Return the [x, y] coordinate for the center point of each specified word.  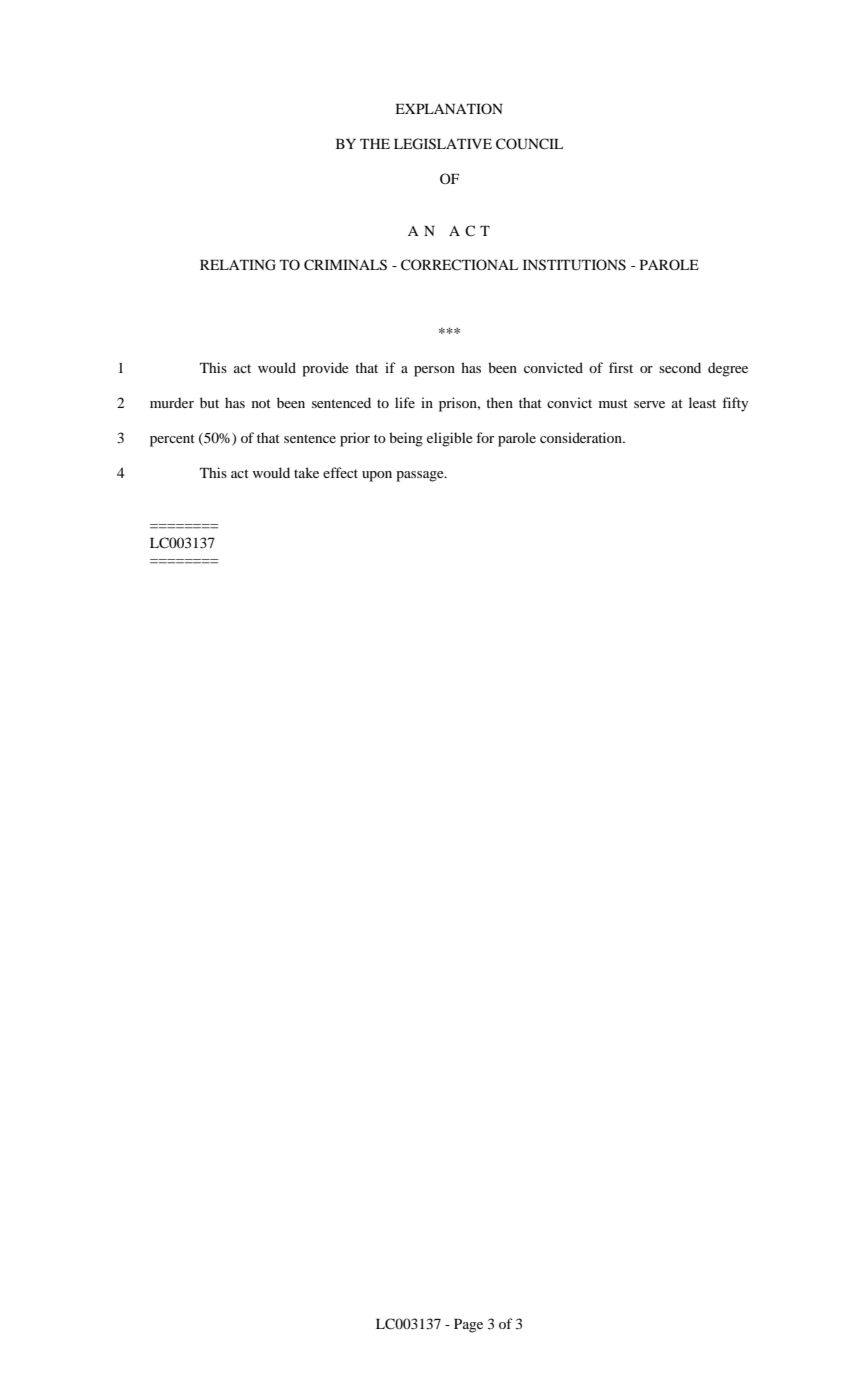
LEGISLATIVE [443, 144]
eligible [450, 439]
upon [377, 476]
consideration [582, 437]
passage [421, 476]
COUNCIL [529, 144]
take [306, 472]
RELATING [238, 265]
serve [649, 404]
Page [468, 1326]
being [406, 439]
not [261, 403]
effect [340, 472]
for [485, 437]
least [702, 402]
